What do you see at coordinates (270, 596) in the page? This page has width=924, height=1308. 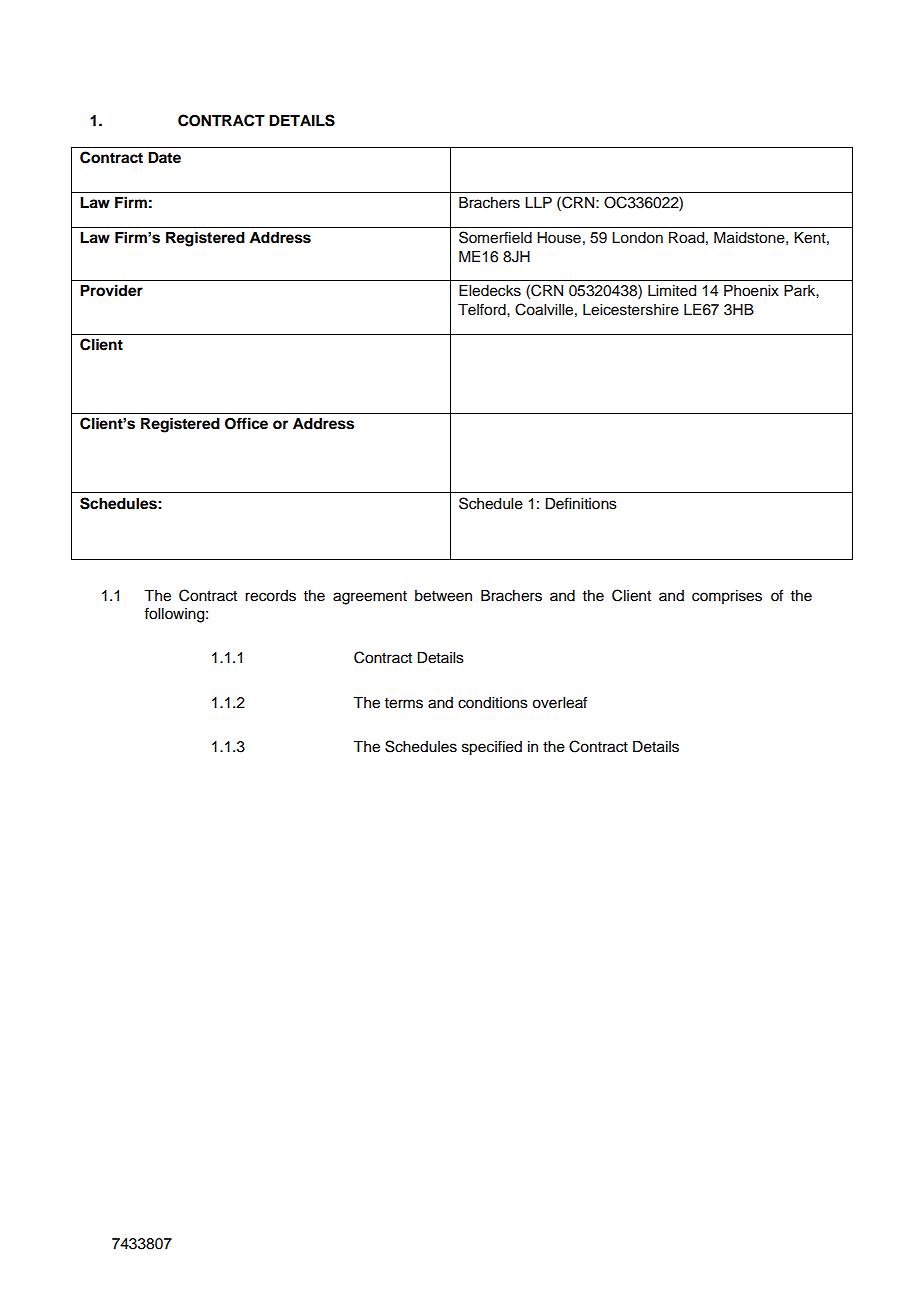 I see `records` at bounding box center [270, 596].
